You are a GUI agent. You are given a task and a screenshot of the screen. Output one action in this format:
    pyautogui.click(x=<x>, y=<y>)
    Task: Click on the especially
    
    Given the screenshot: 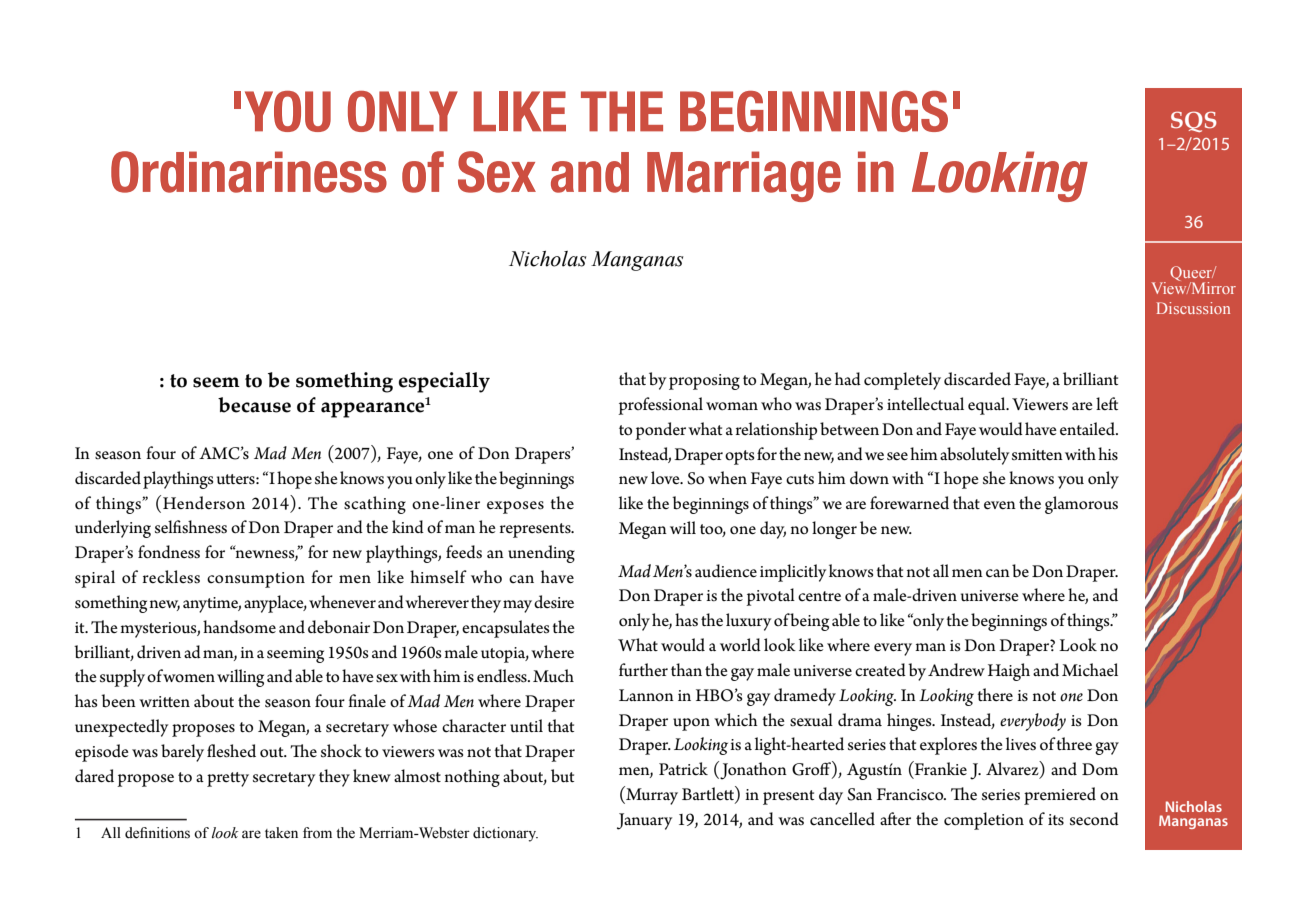 What is the action you would take?
    pyautogui.click(x=444, y=382)
